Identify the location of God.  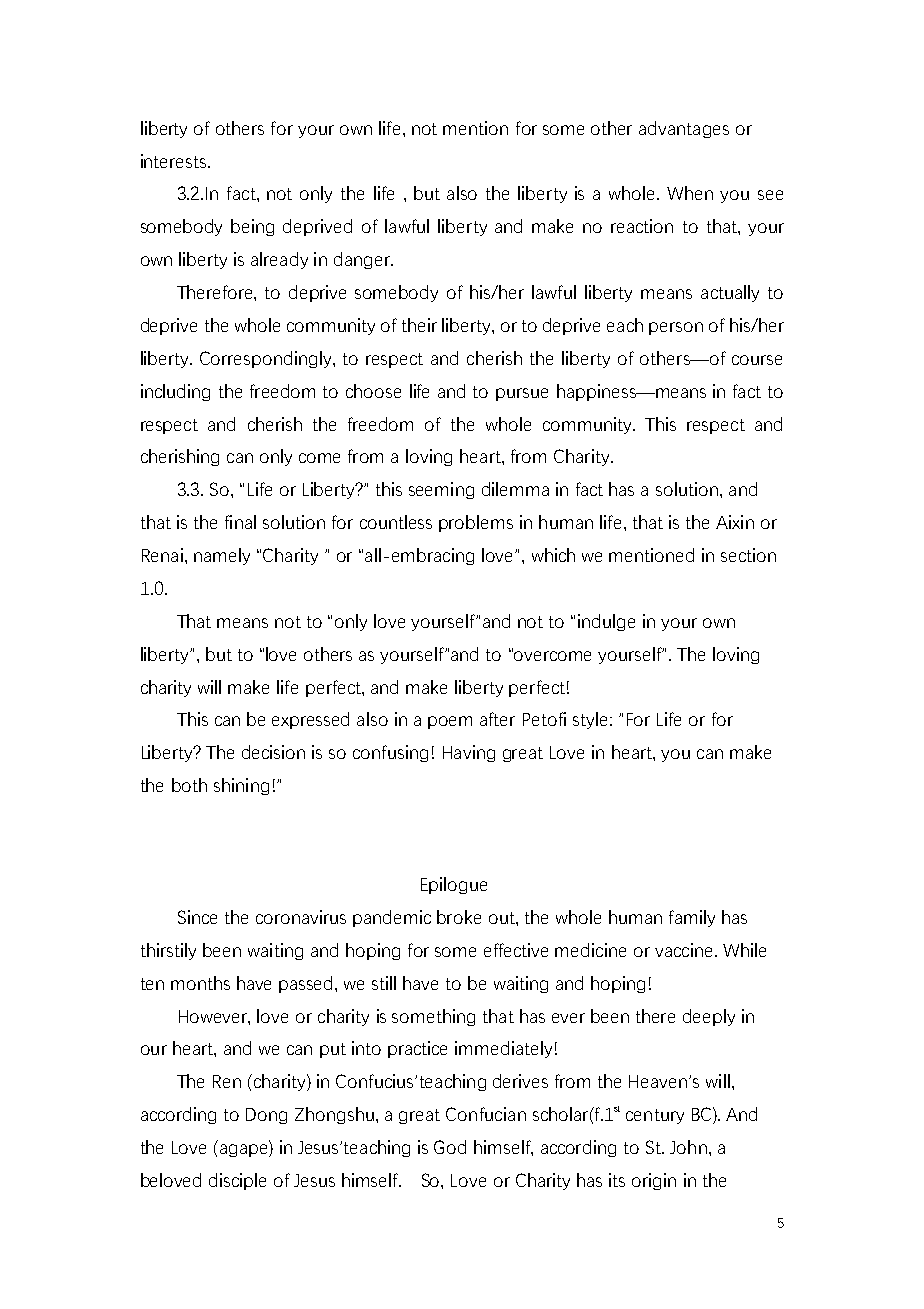
(450, 1147).
